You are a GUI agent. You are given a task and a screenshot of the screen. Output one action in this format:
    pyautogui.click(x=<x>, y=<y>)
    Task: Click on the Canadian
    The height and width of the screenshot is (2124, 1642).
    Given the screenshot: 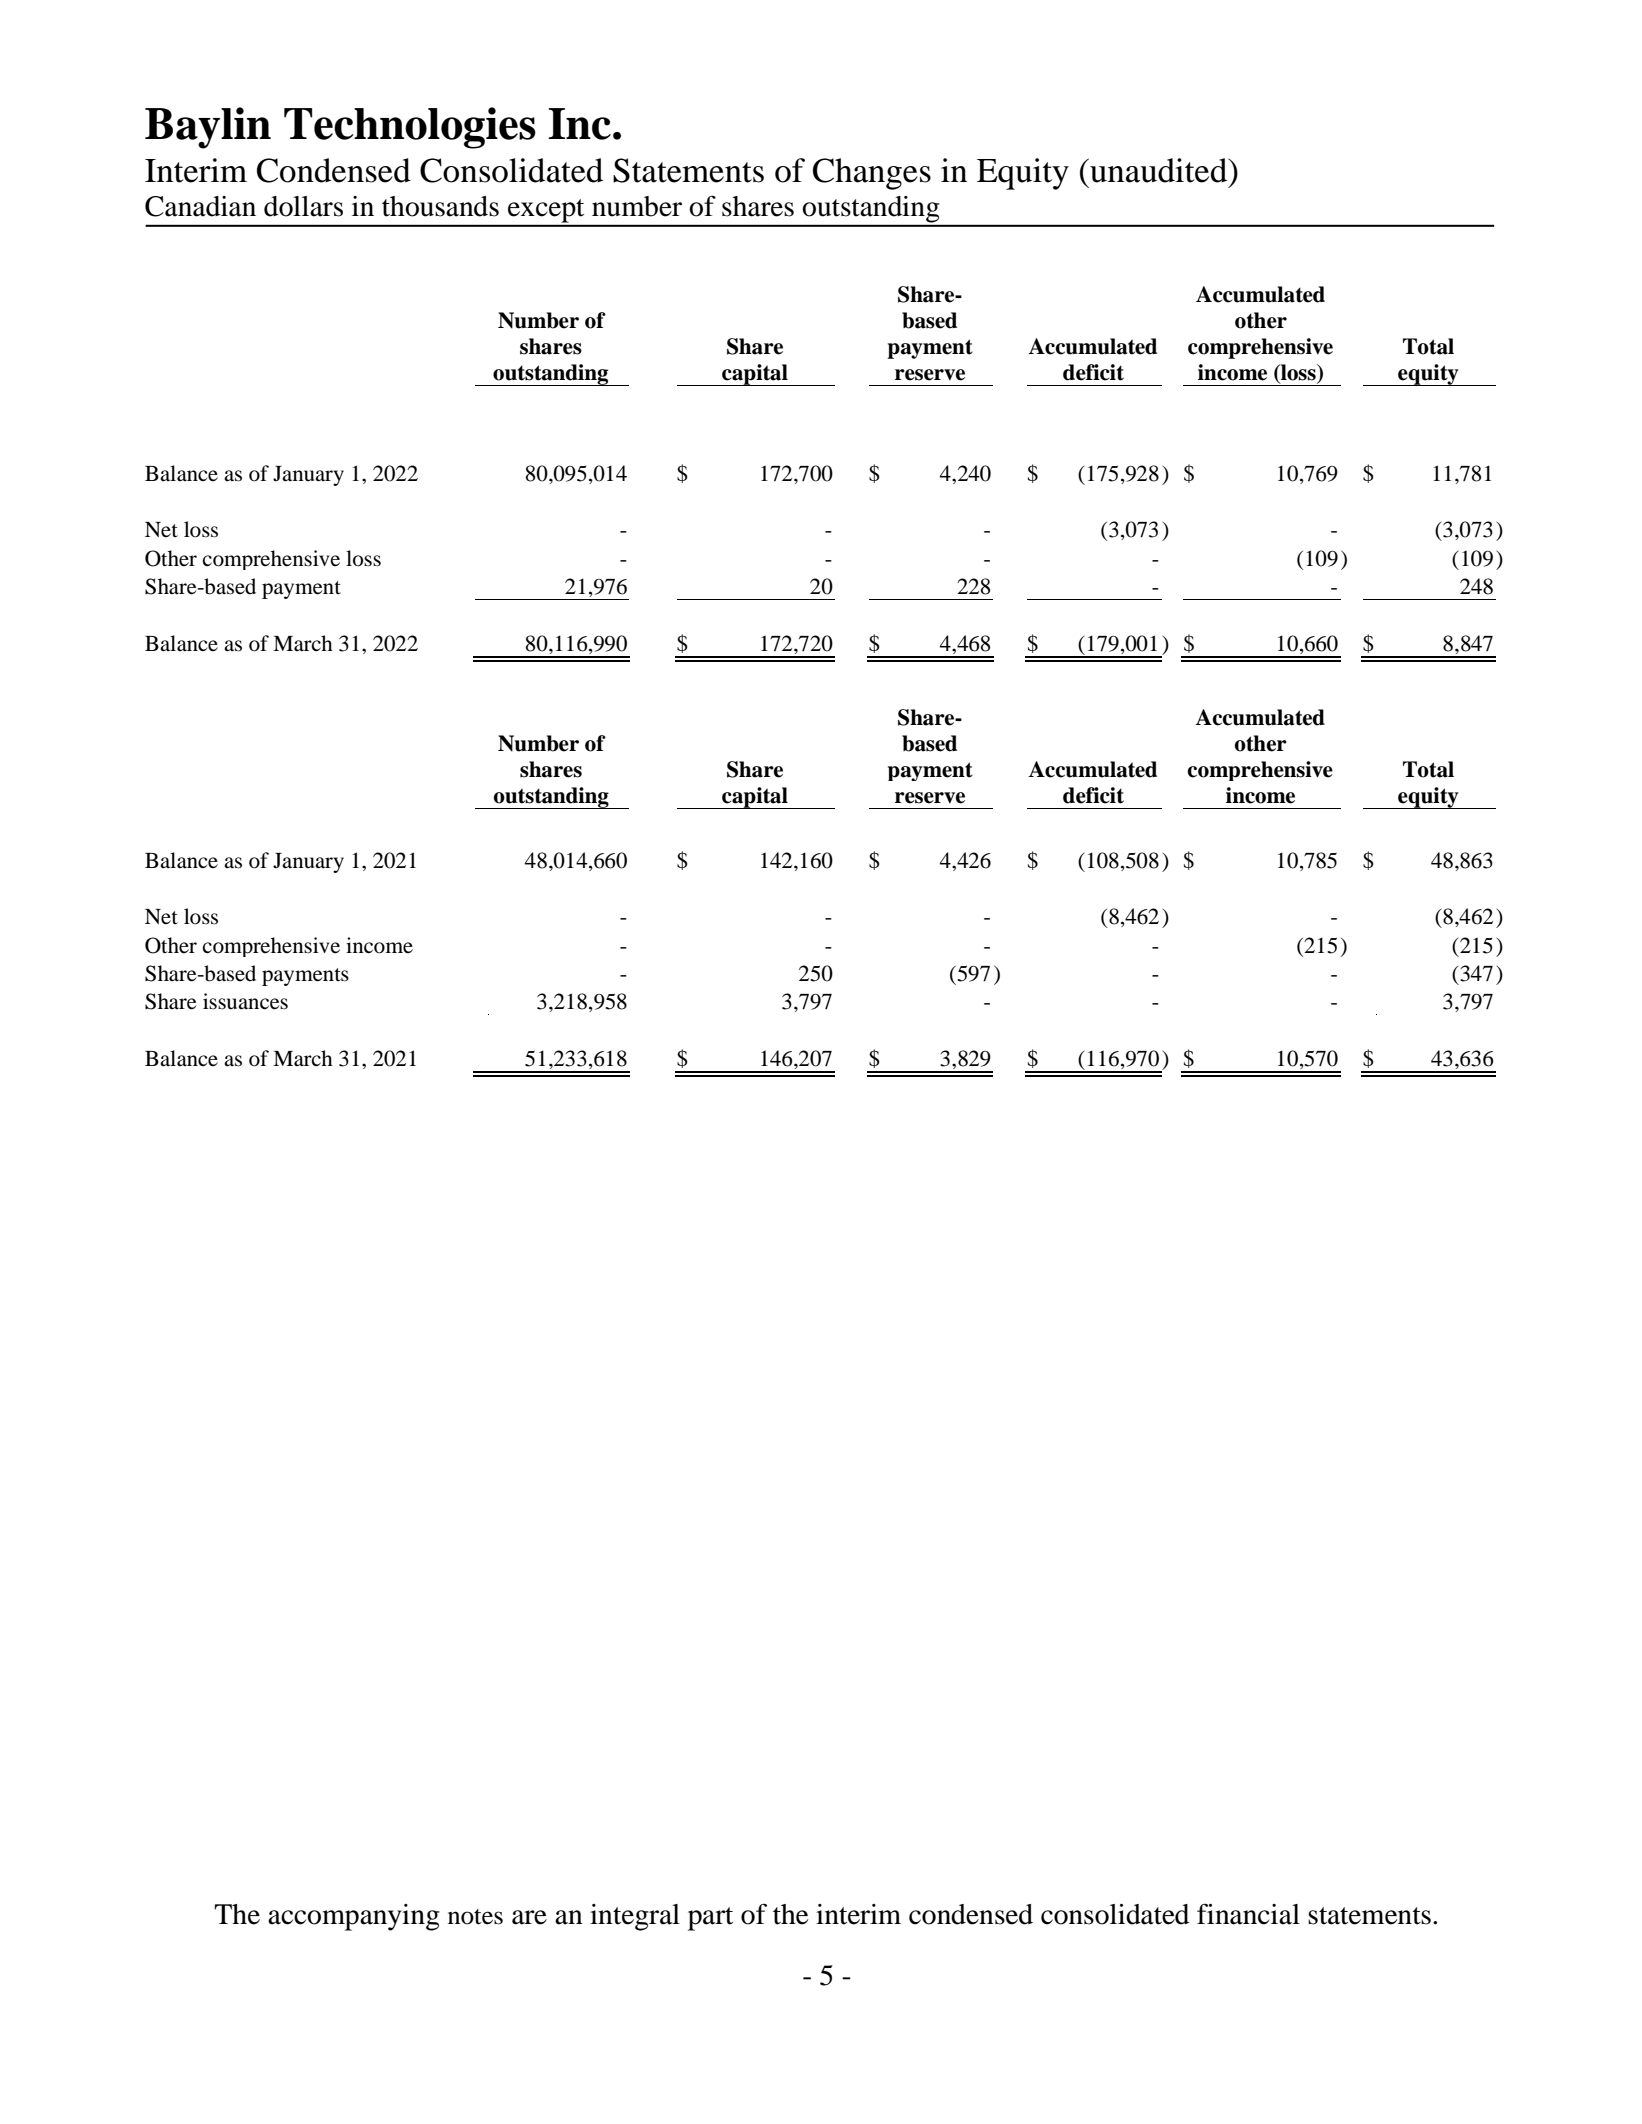 What is the action you would take?
    pyautogui.click(x=200, y=206)
